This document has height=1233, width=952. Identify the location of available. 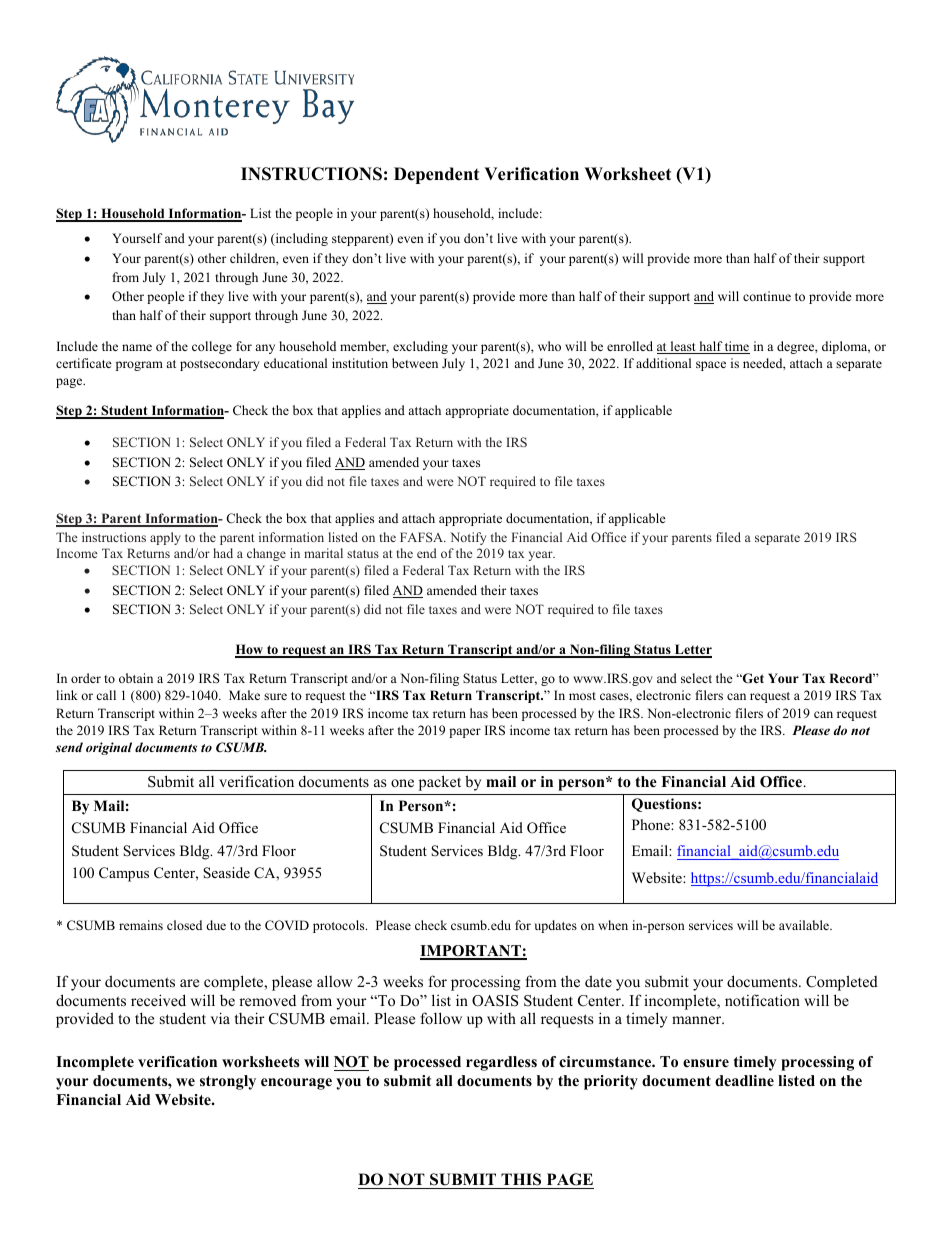
(805, 925).
